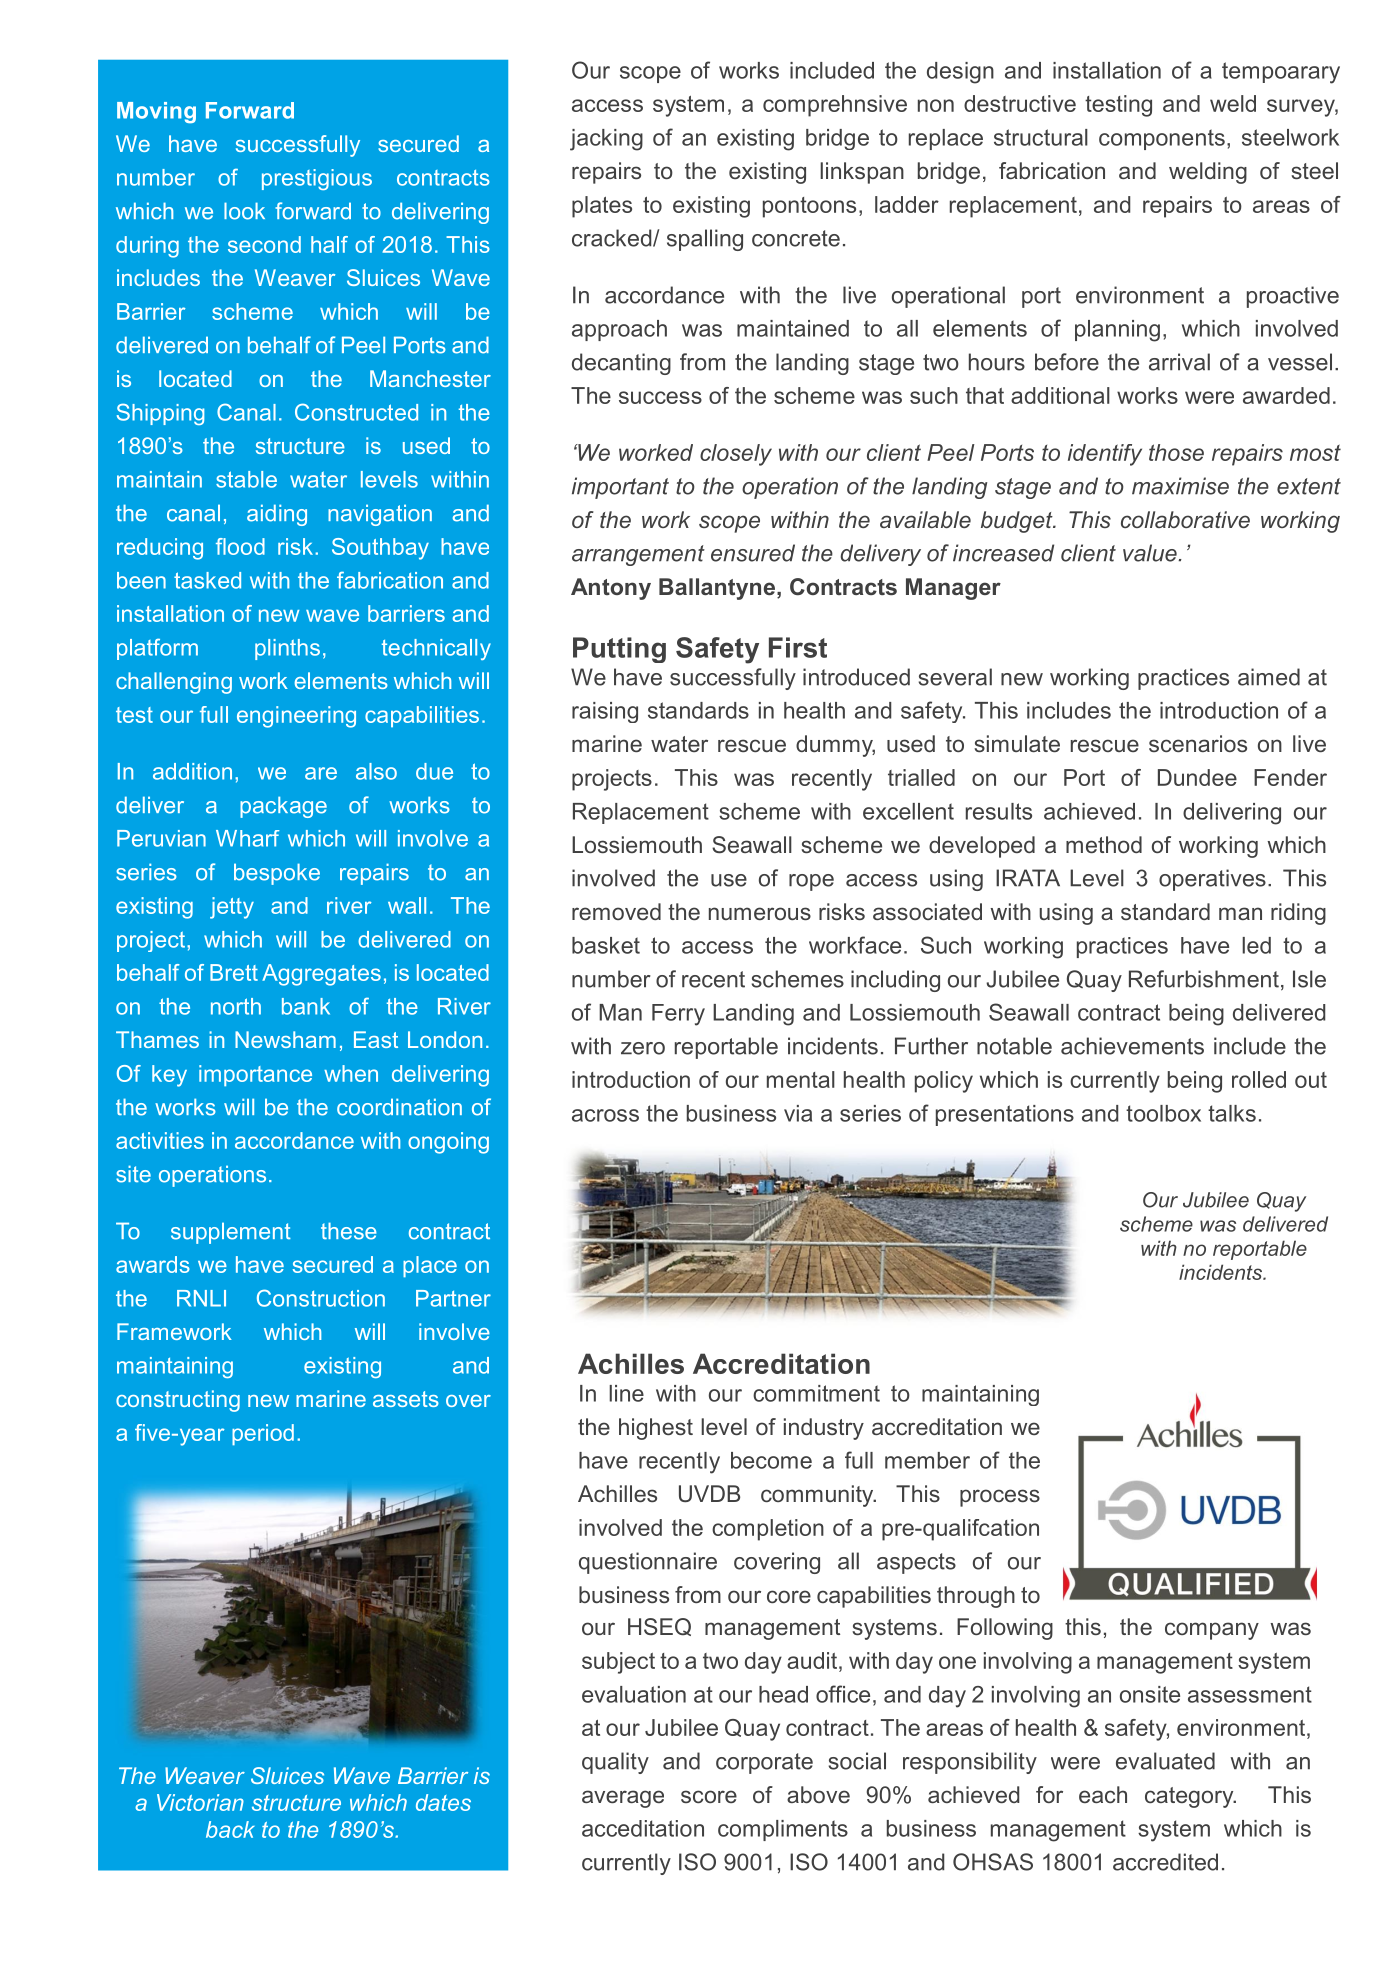  Describe the element at coordinates (1204, 979) in the screenshot. I see `Refurbishment` at that location.
